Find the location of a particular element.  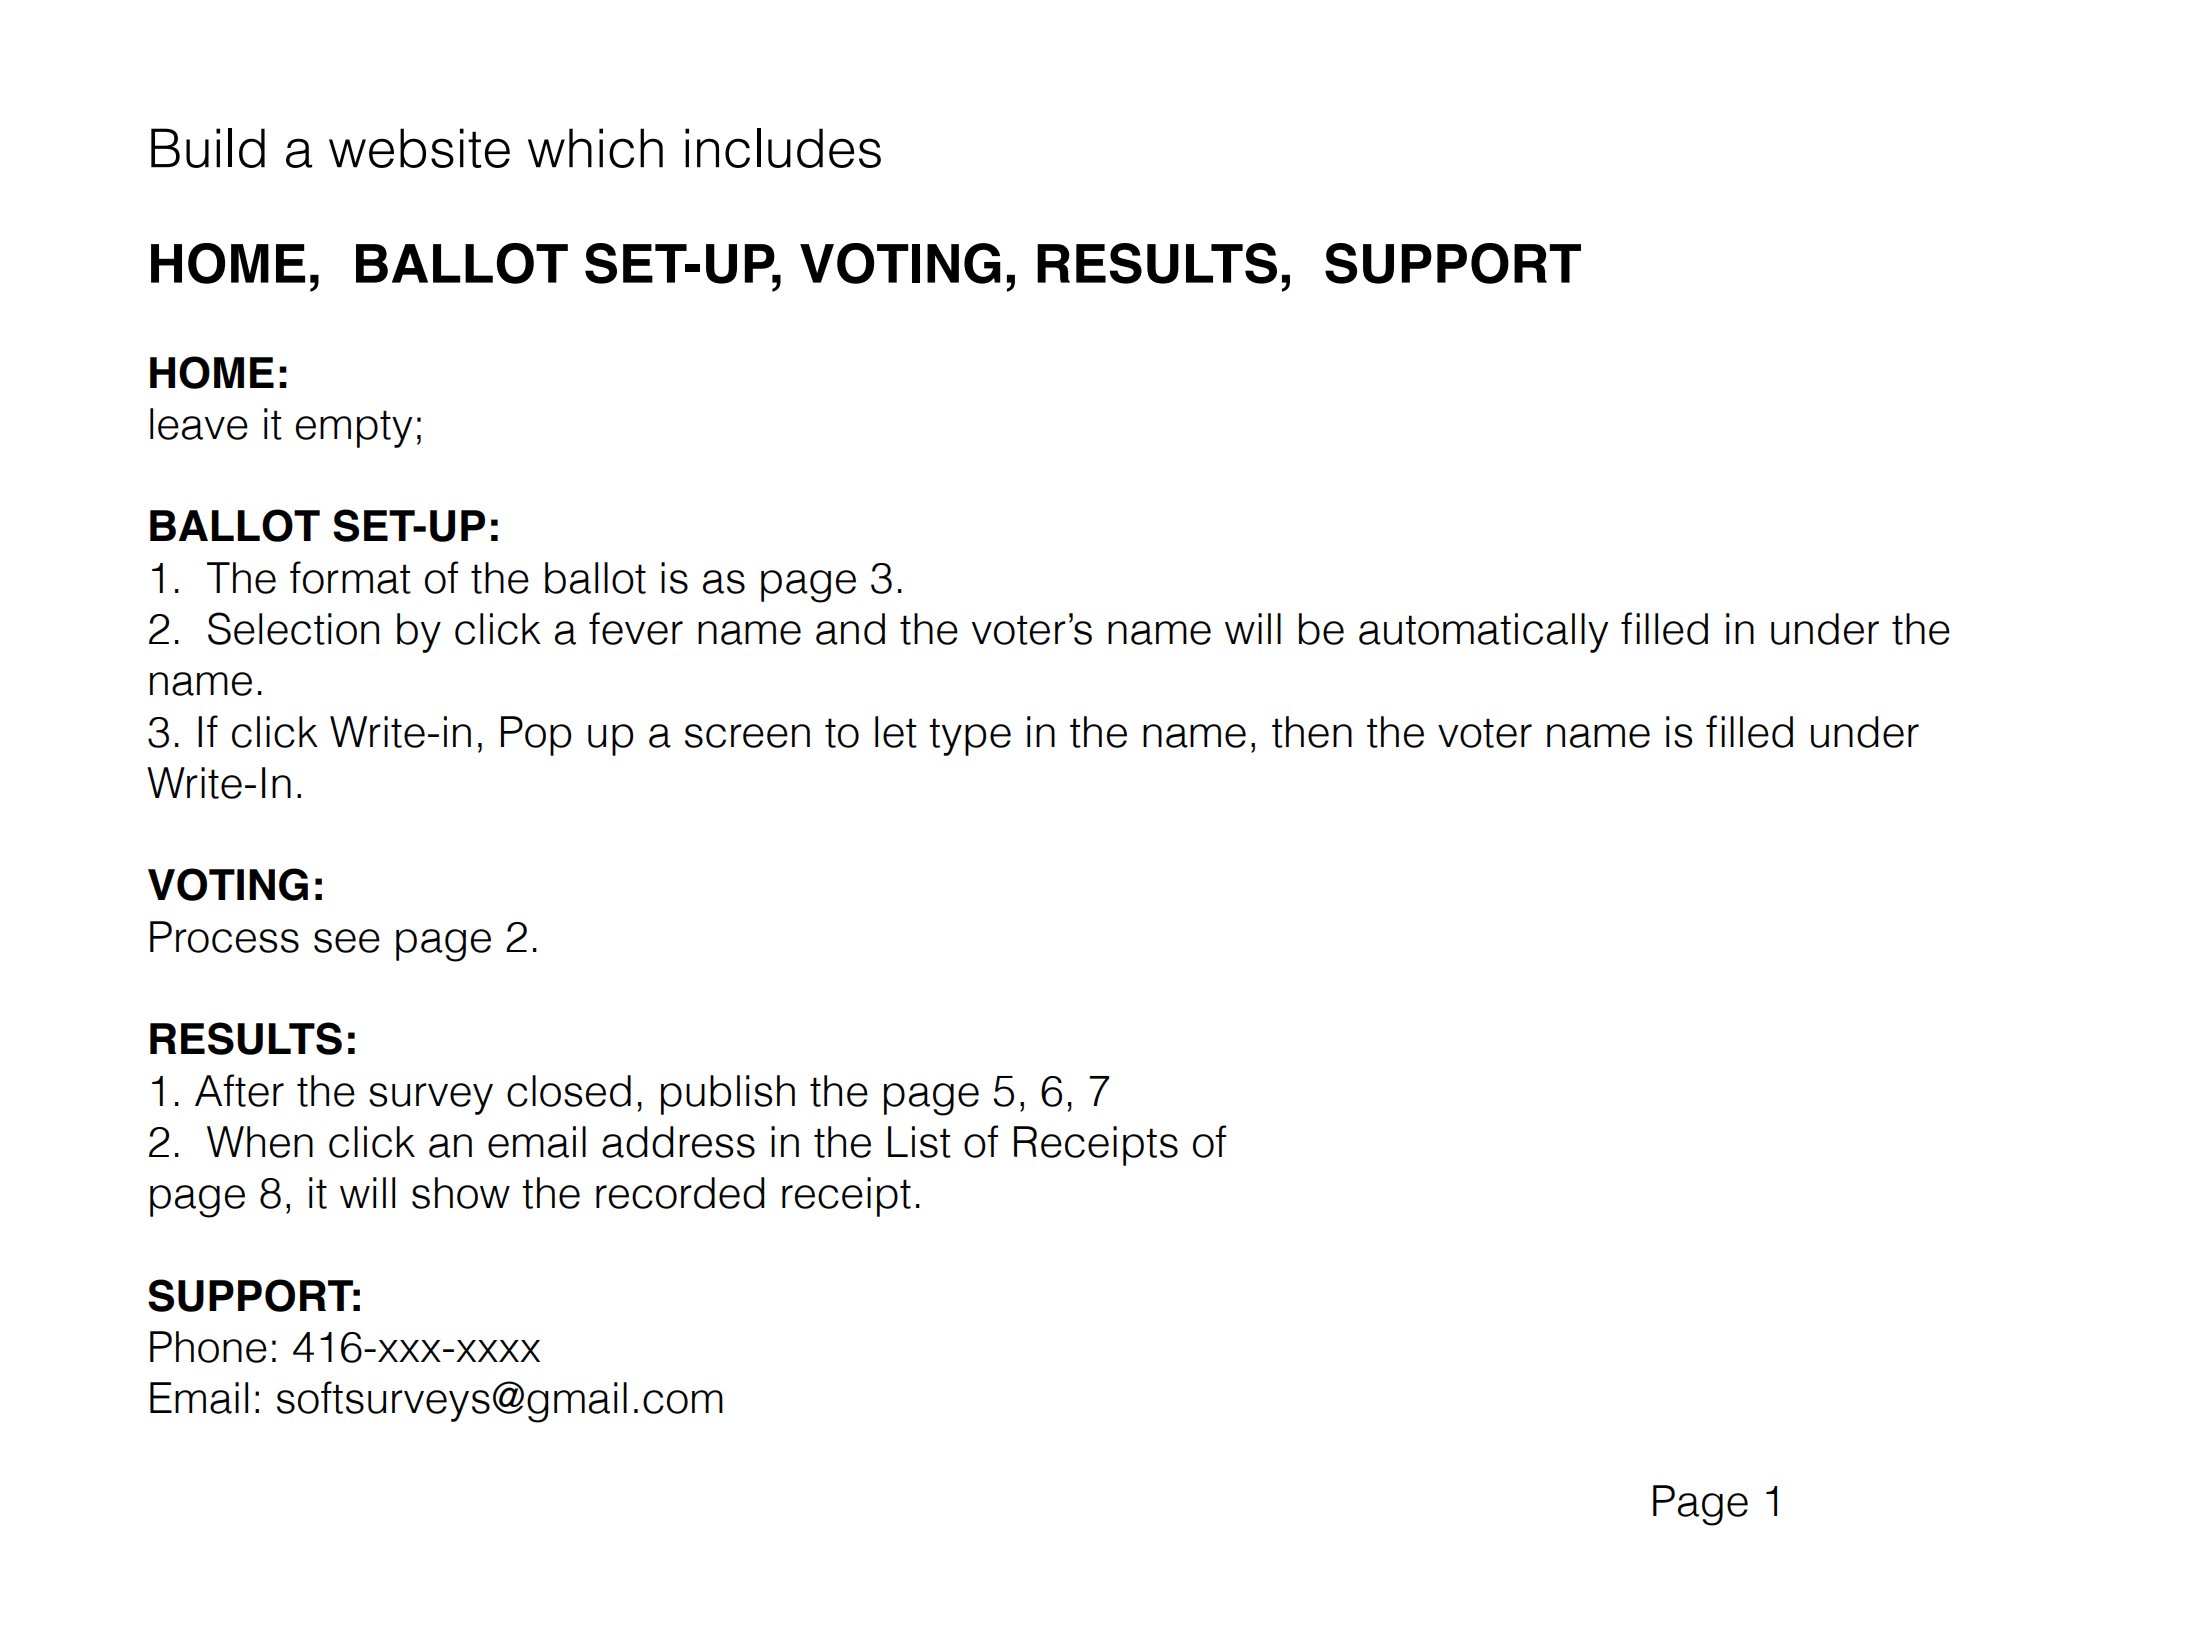

includes is located at coordinates (783, 148).
